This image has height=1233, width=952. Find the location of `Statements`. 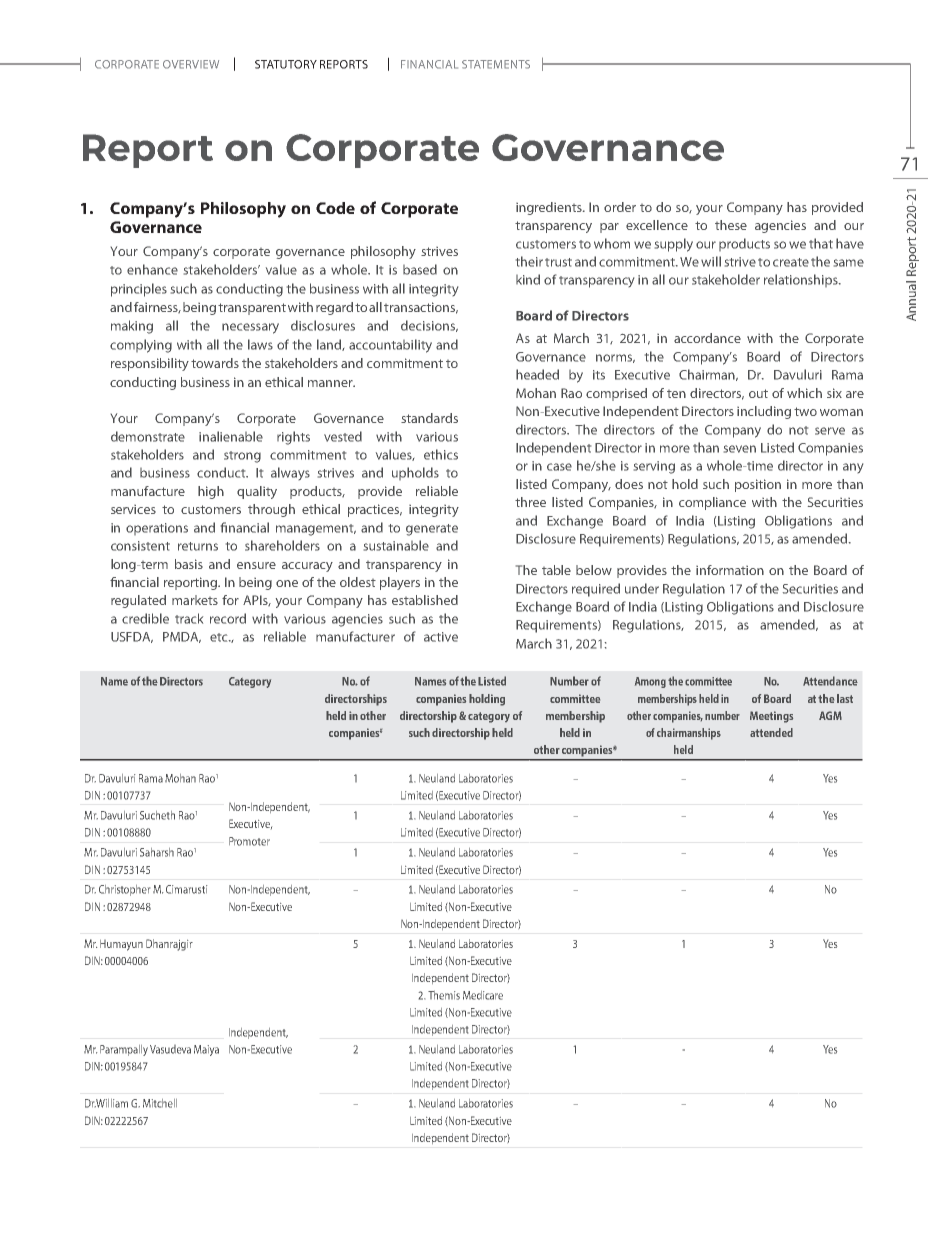

Statements is located at coordinates (496, 64).
